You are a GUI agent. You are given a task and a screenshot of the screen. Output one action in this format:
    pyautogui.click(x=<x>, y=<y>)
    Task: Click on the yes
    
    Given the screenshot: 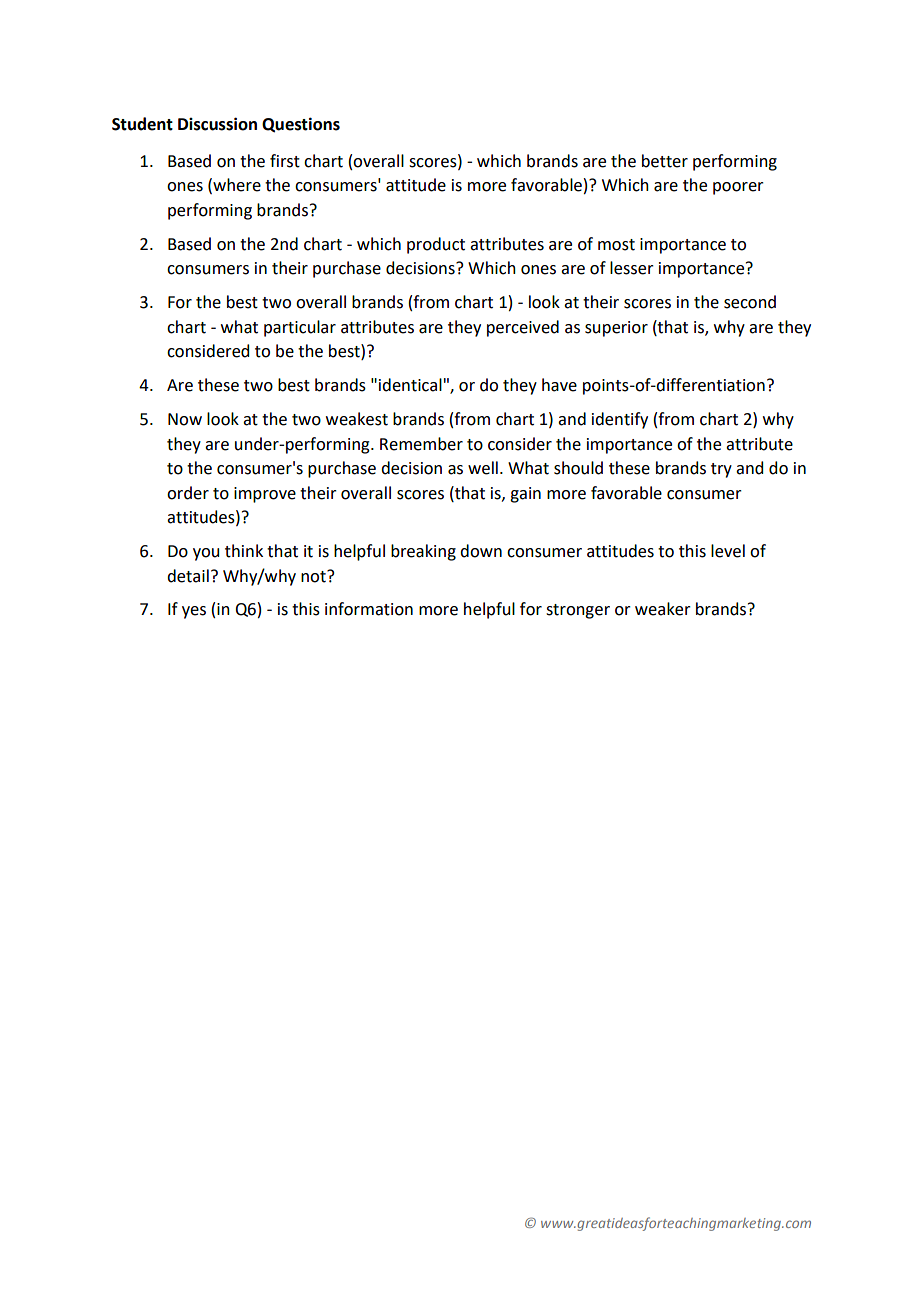 What is the action you would take?
    pyautogui.click(x=194, y=612)
